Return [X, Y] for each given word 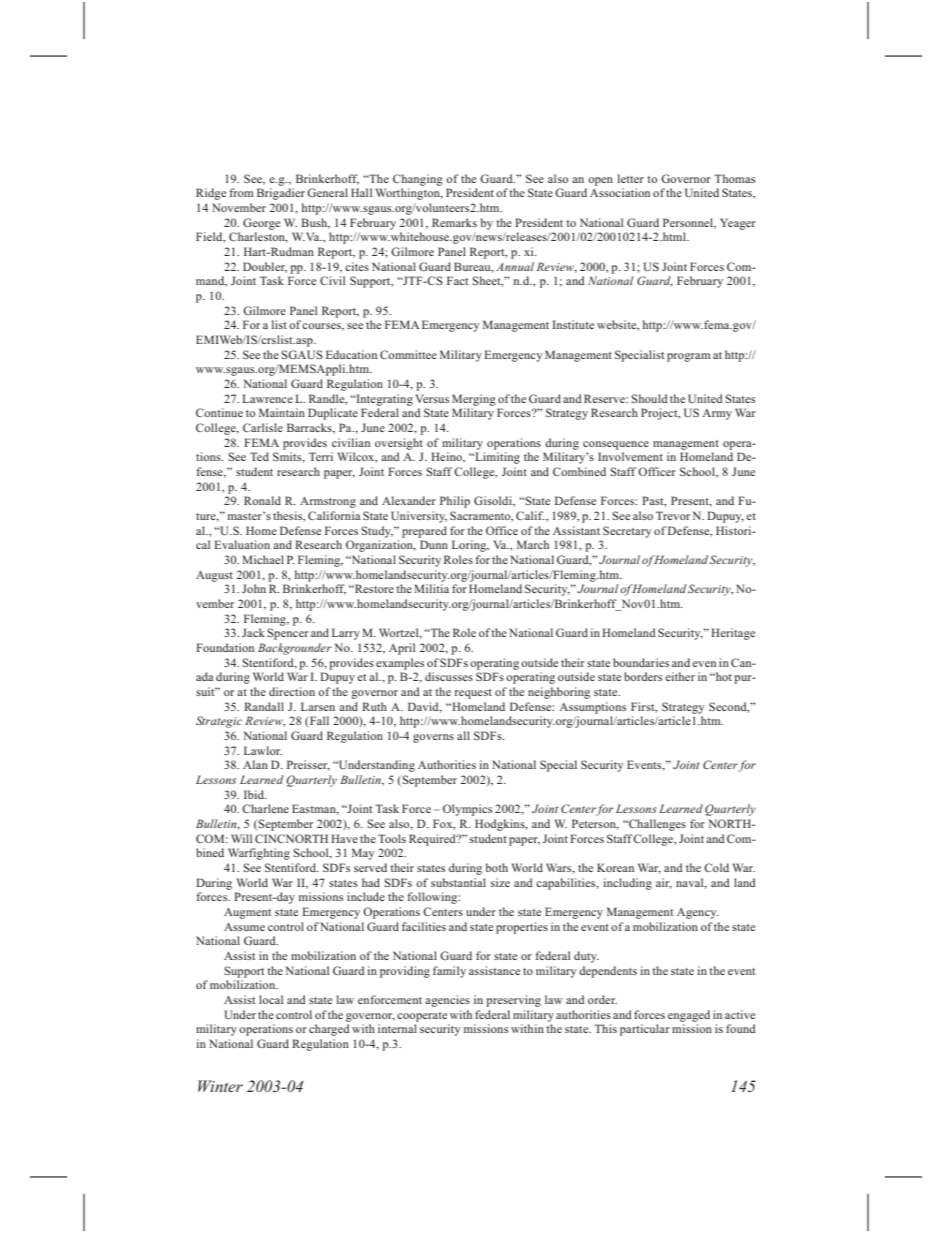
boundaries [641, 662]
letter [631, 178]
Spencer [288, 634]
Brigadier [281, 194]
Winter [220, 1086]
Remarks [454, 222]
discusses [449, 676]
